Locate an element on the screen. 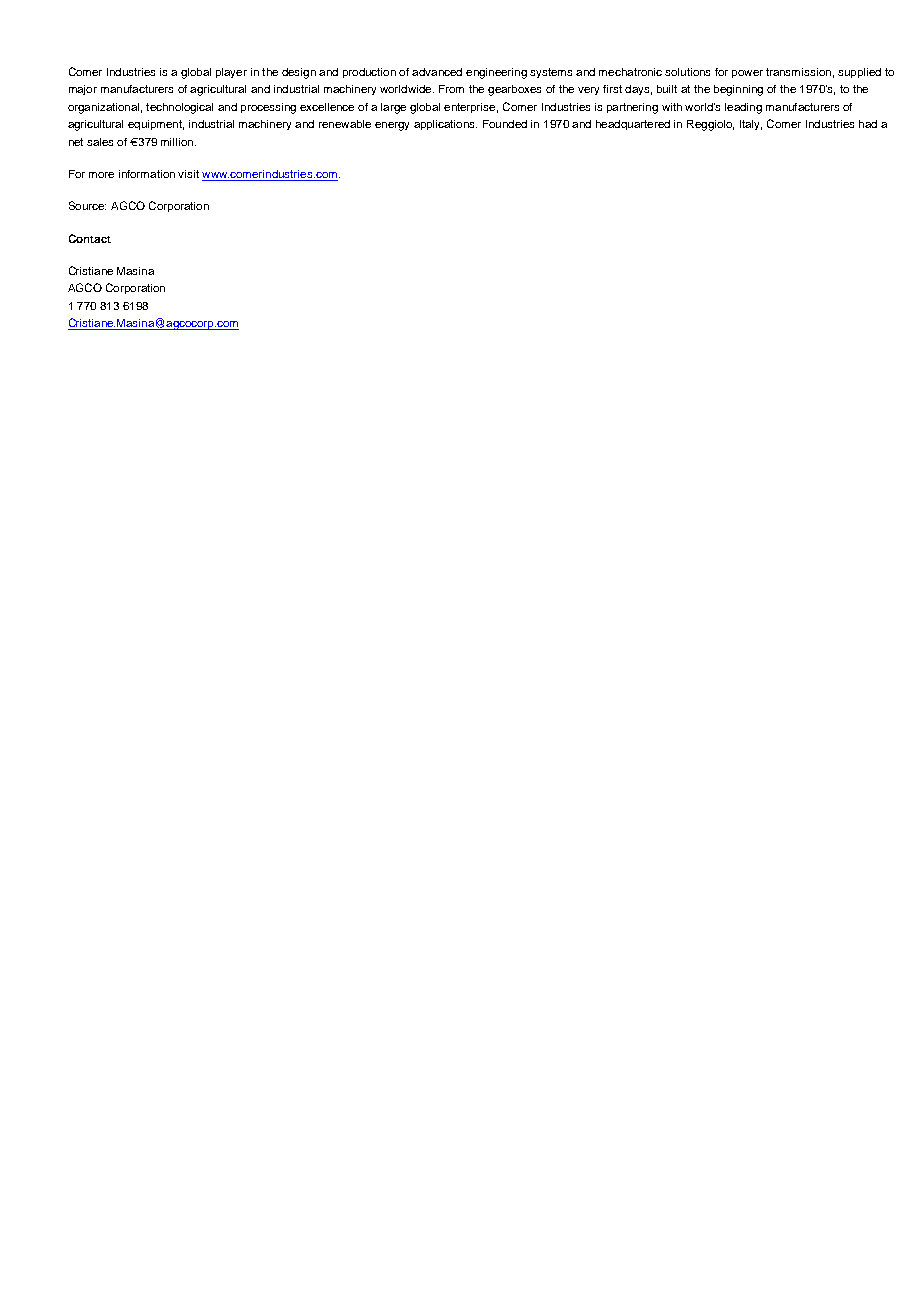  player is located at coordinates (231, 73).
